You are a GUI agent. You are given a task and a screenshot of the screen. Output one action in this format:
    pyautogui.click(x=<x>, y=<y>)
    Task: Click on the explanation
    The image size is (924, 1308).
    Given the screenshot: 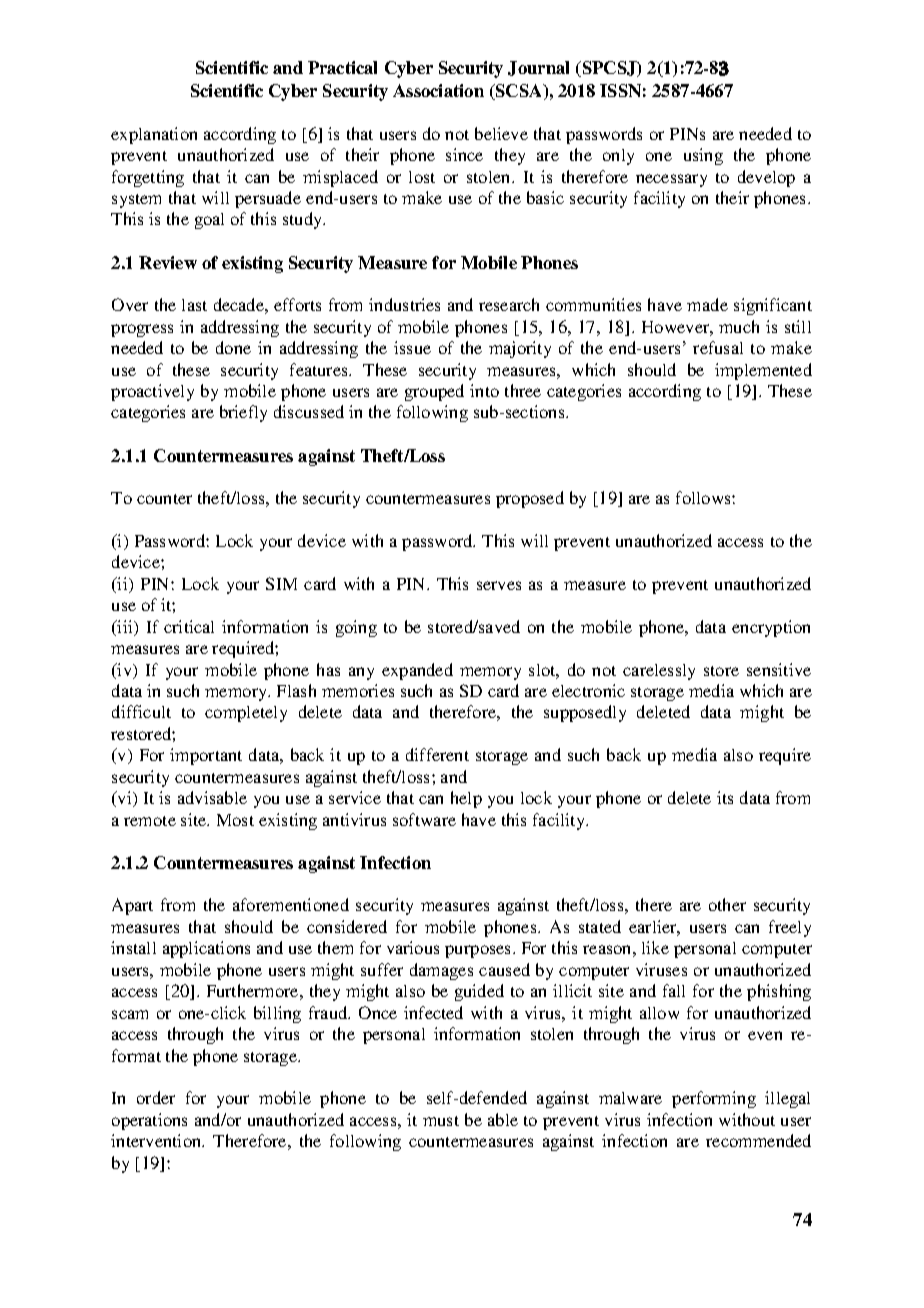 What is the action you would take?
    pyautogui.click(x=154, y=135)
